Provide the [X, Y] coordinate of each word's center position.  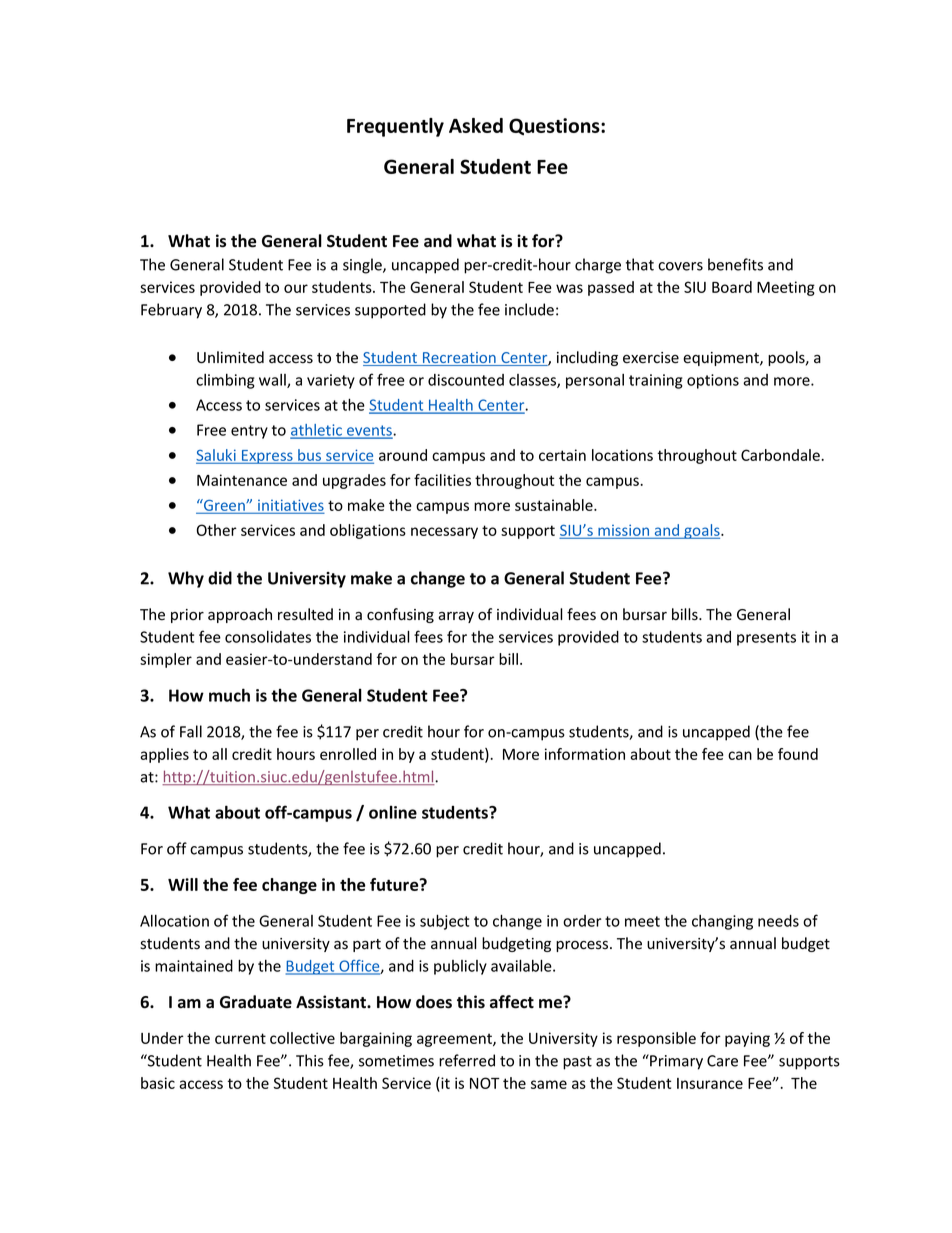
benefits [735, 264]
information [585, 754]
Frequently [395, 127]
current [240, 1038]
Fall [191, 731]
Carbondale [781, 455]
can [740, 755]
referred [467, 1060]
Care [722, 1061]
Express [267, 457]
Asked [476, 125]
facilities [442, 480]
